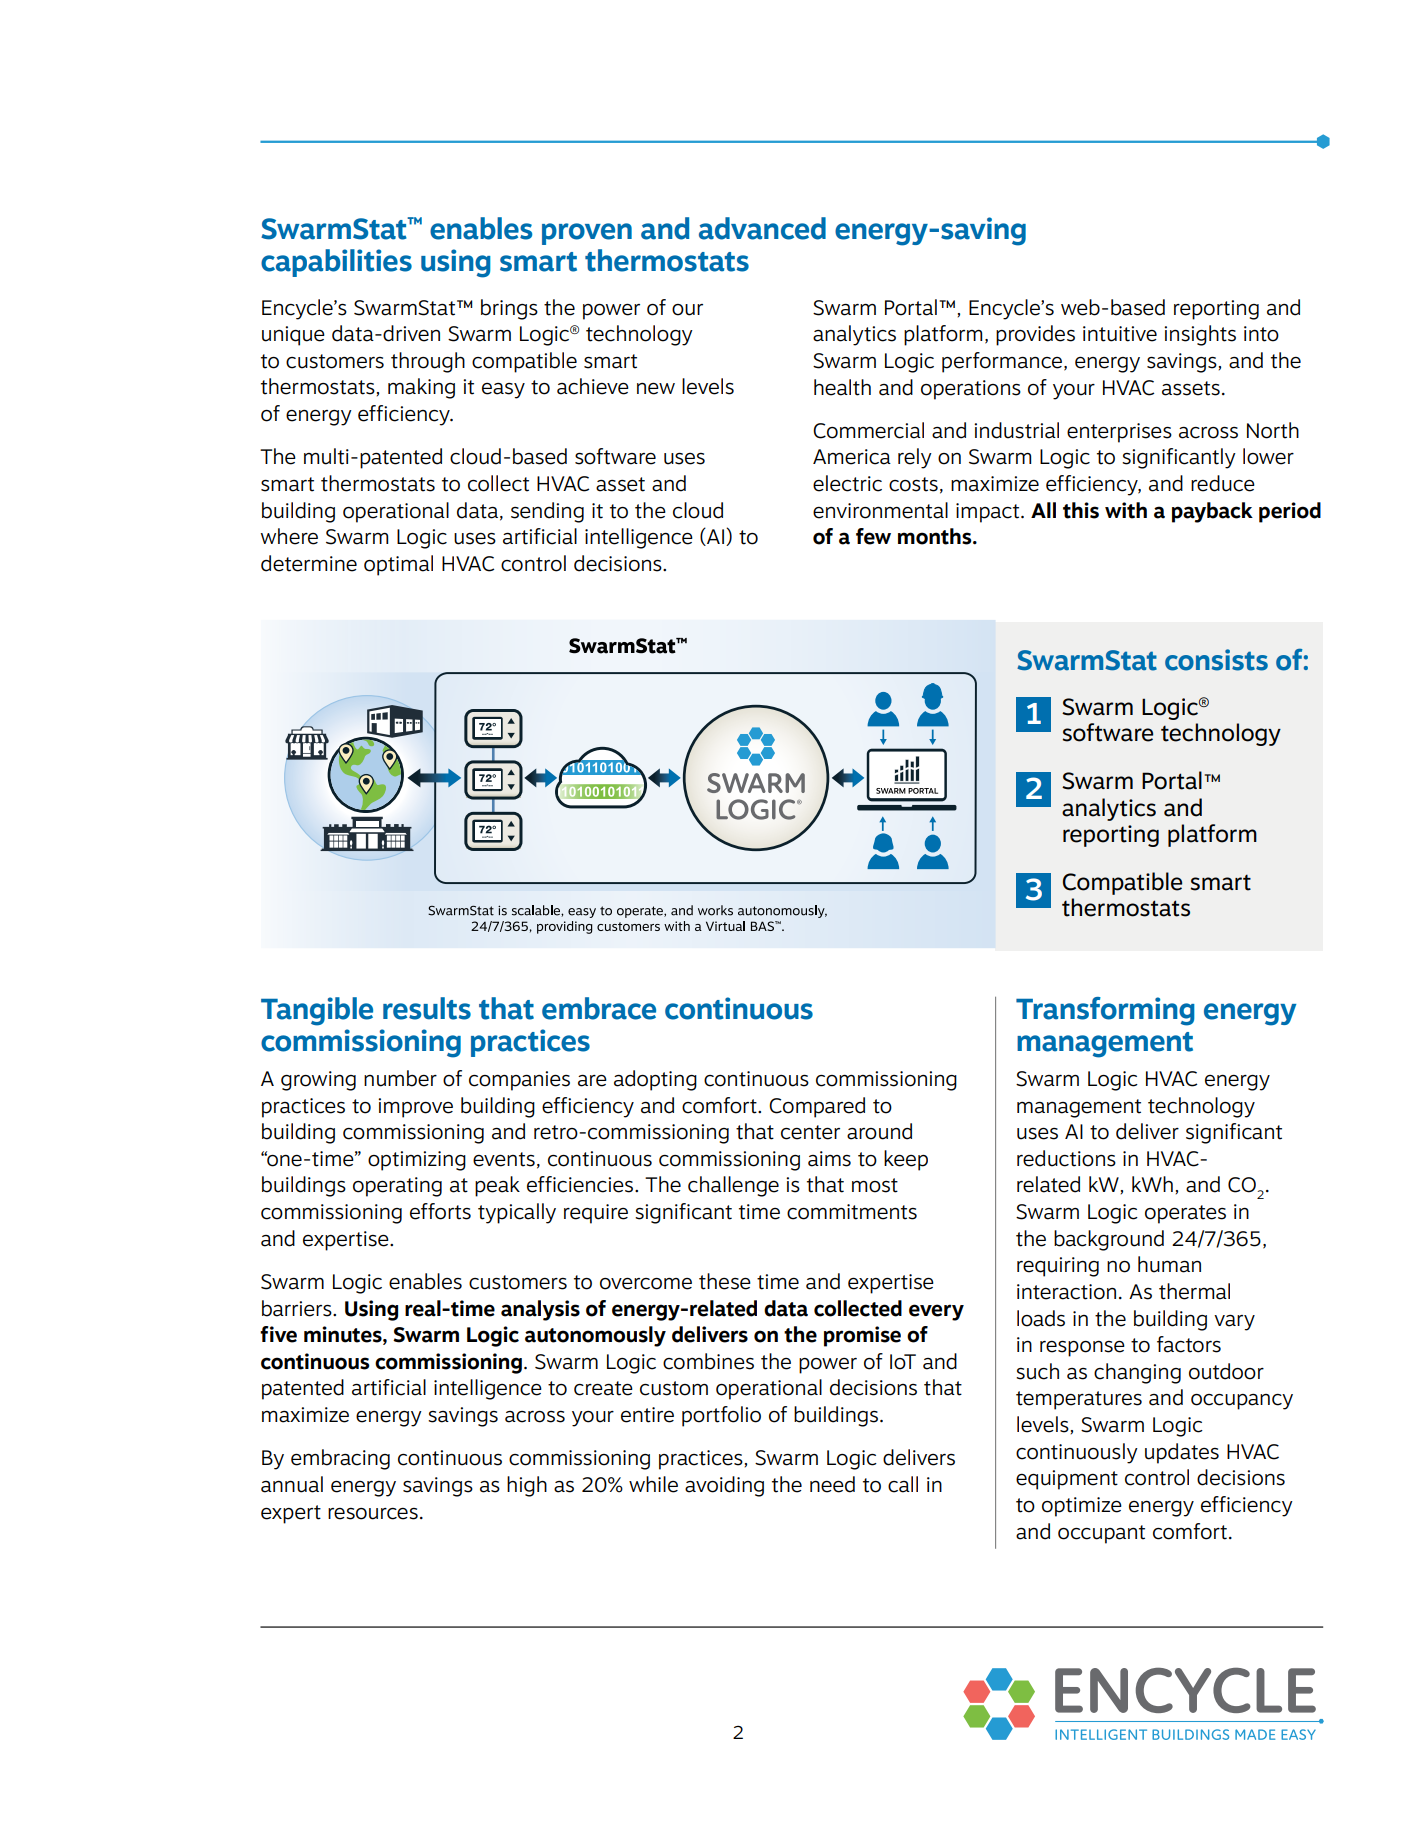 Image resolution: width=1417 pixels, height=1833 pixels. Describe the element at coordinates (336, 263) in the page. I see `capabilities` at that location.
